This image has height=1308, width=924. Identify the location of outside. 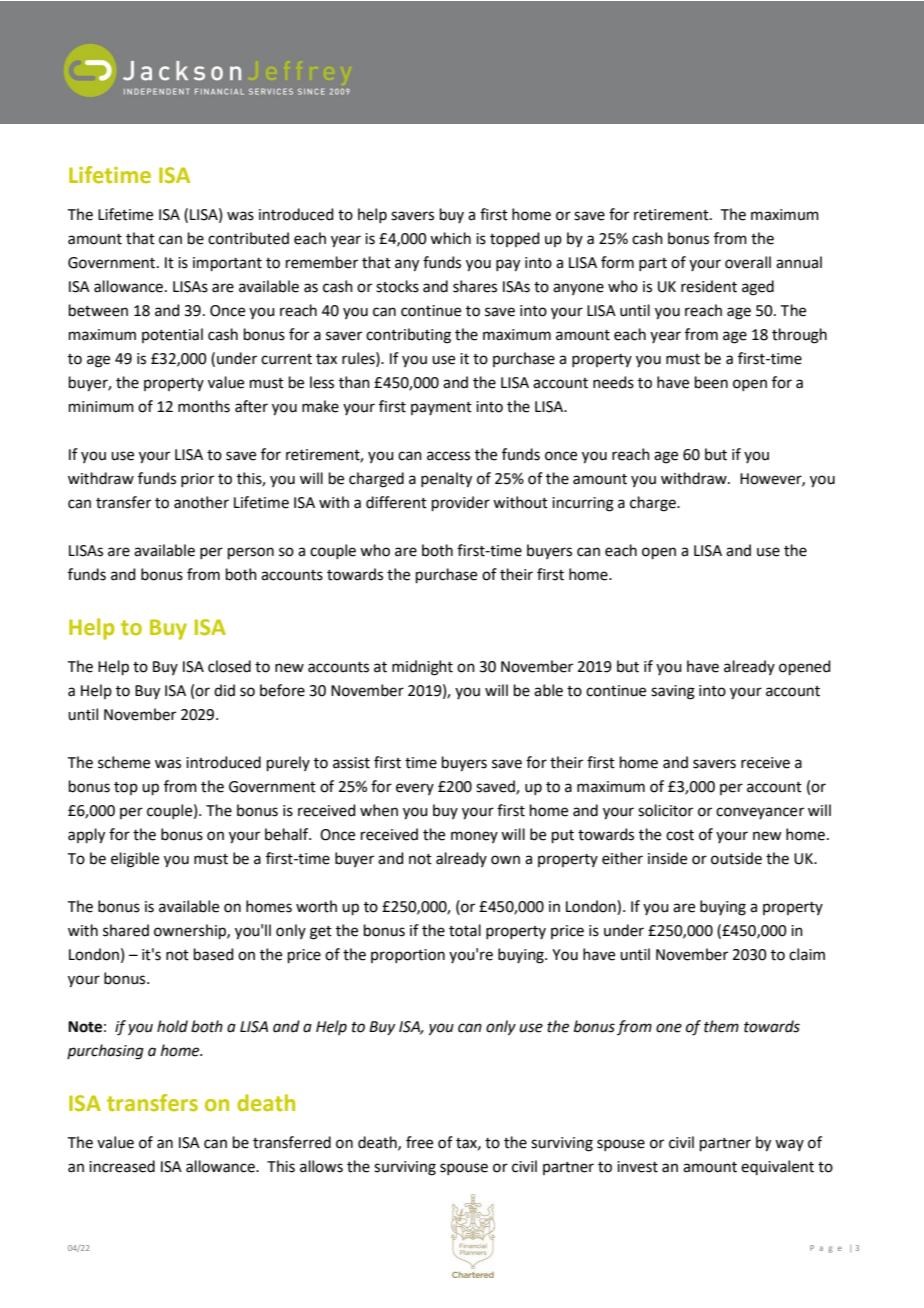
(736, 858).
